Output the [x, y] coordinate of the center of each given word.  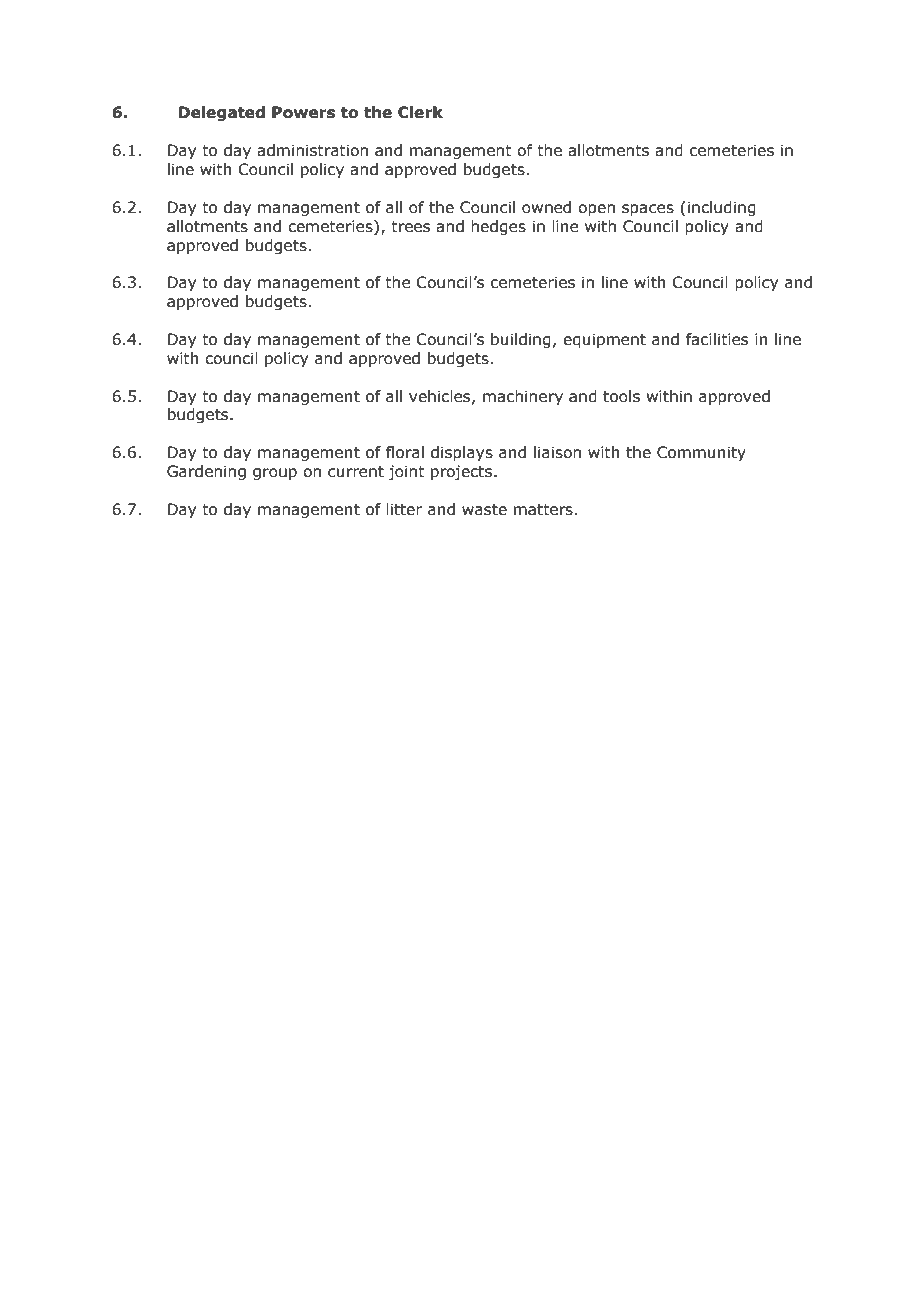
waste [484, 510]
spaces [648, 210]
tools [621, 396]
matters [543, 510]
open [596, 210]
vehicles [441, 397]
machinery [523, 397]
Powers [303, 112]
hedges [498, 227]
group [275, 474]
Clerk [420, 112]
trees [410, 227]
